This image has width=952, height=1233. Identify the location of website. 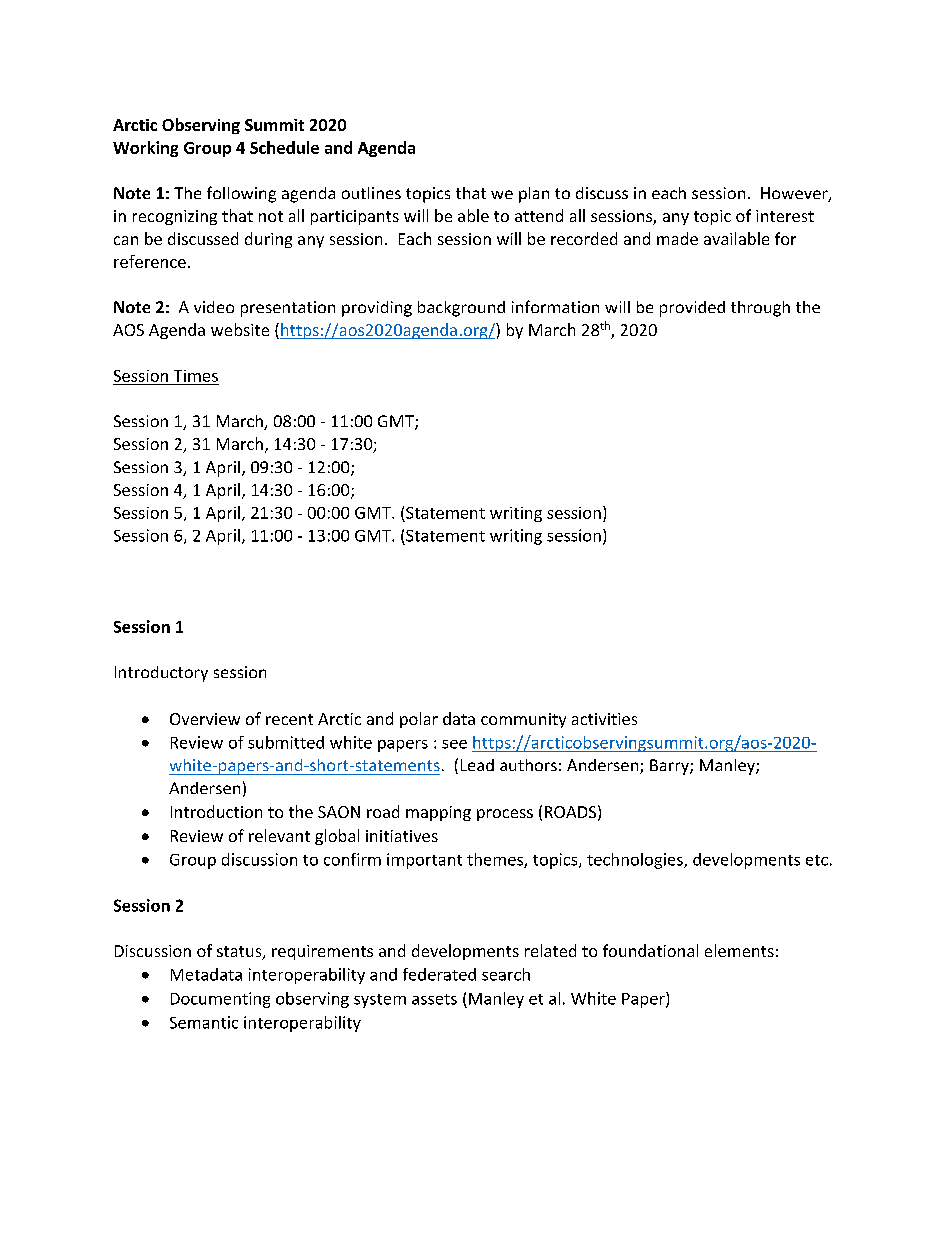
(240, 329).
